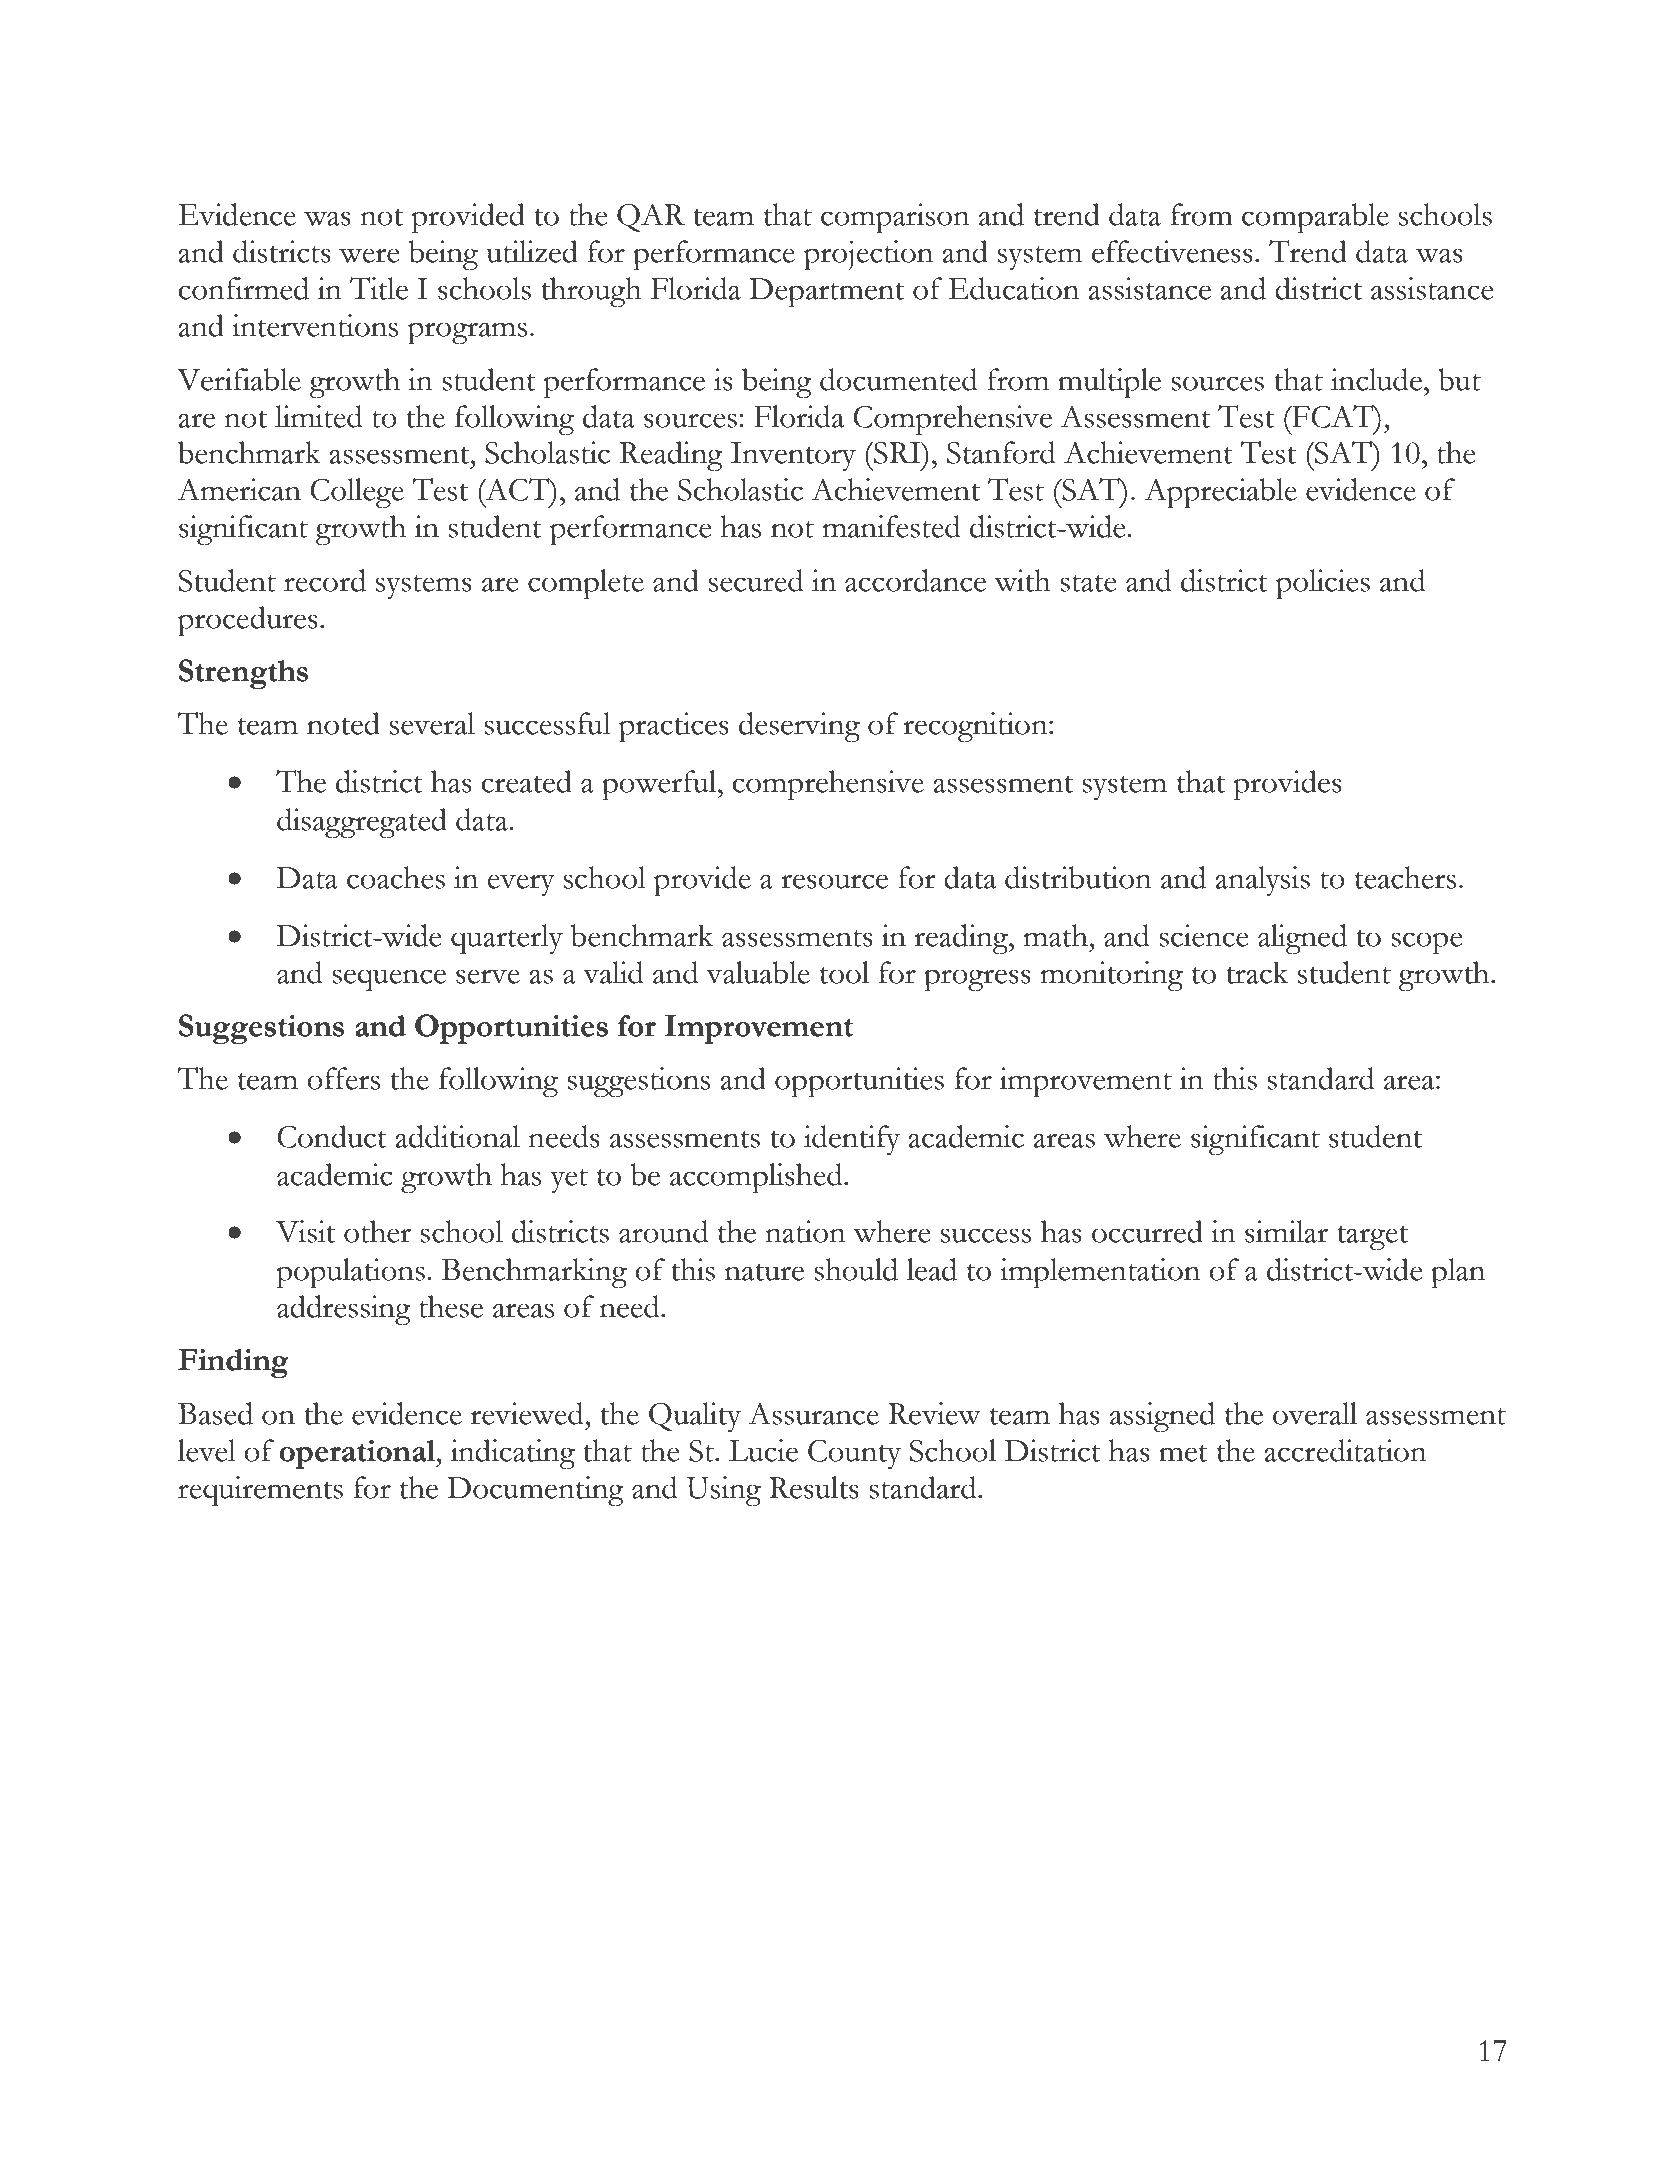 Image resolution: width=1675 pixels, height=2168 pixels. What do you see at coordinates (868, 255) in the document?
I see `projection` at bounding box center [868, 255].
